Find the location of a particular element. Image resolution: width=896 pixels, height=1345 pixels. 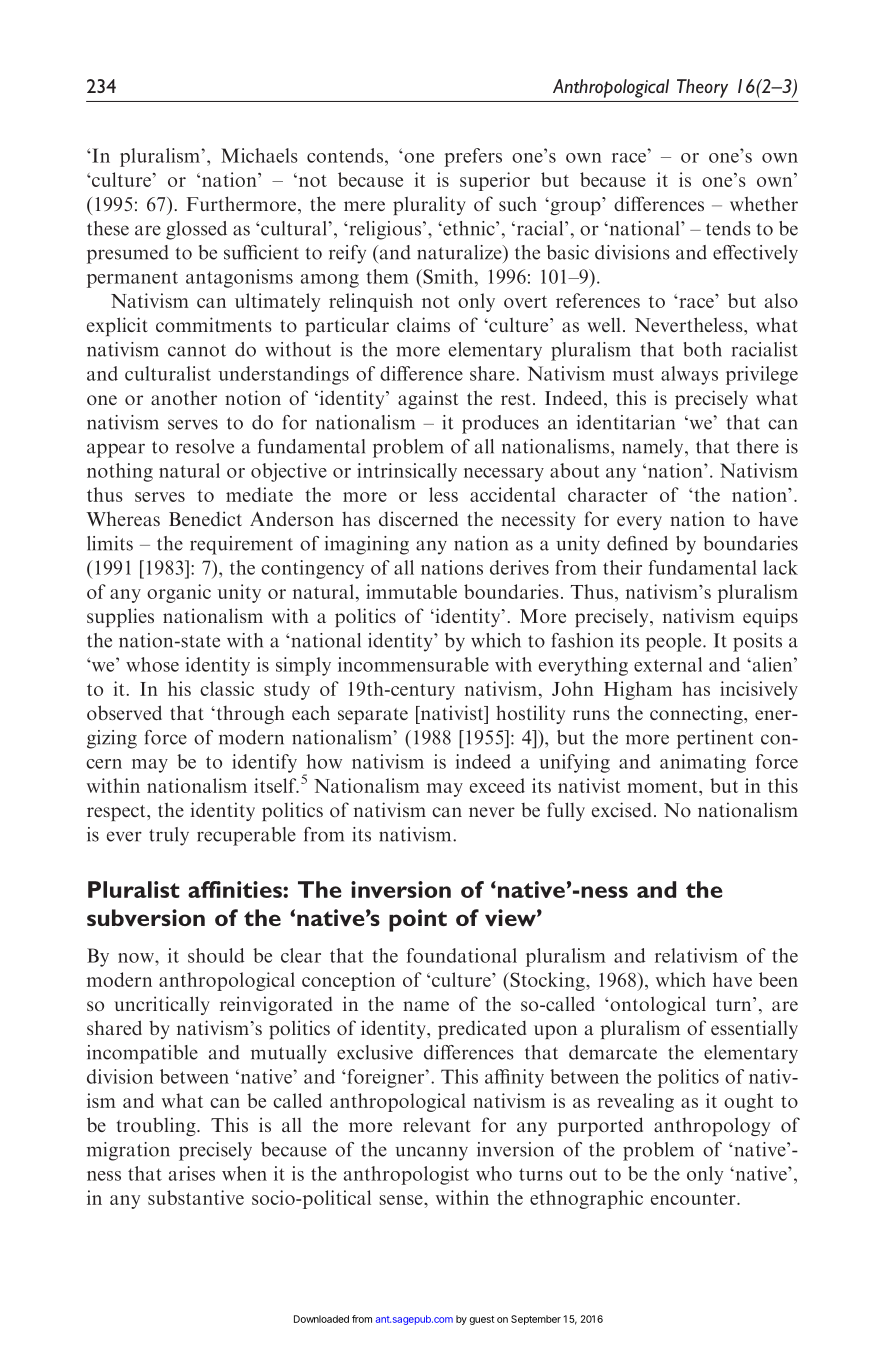

prefers is located at coordinates (473, 157).
